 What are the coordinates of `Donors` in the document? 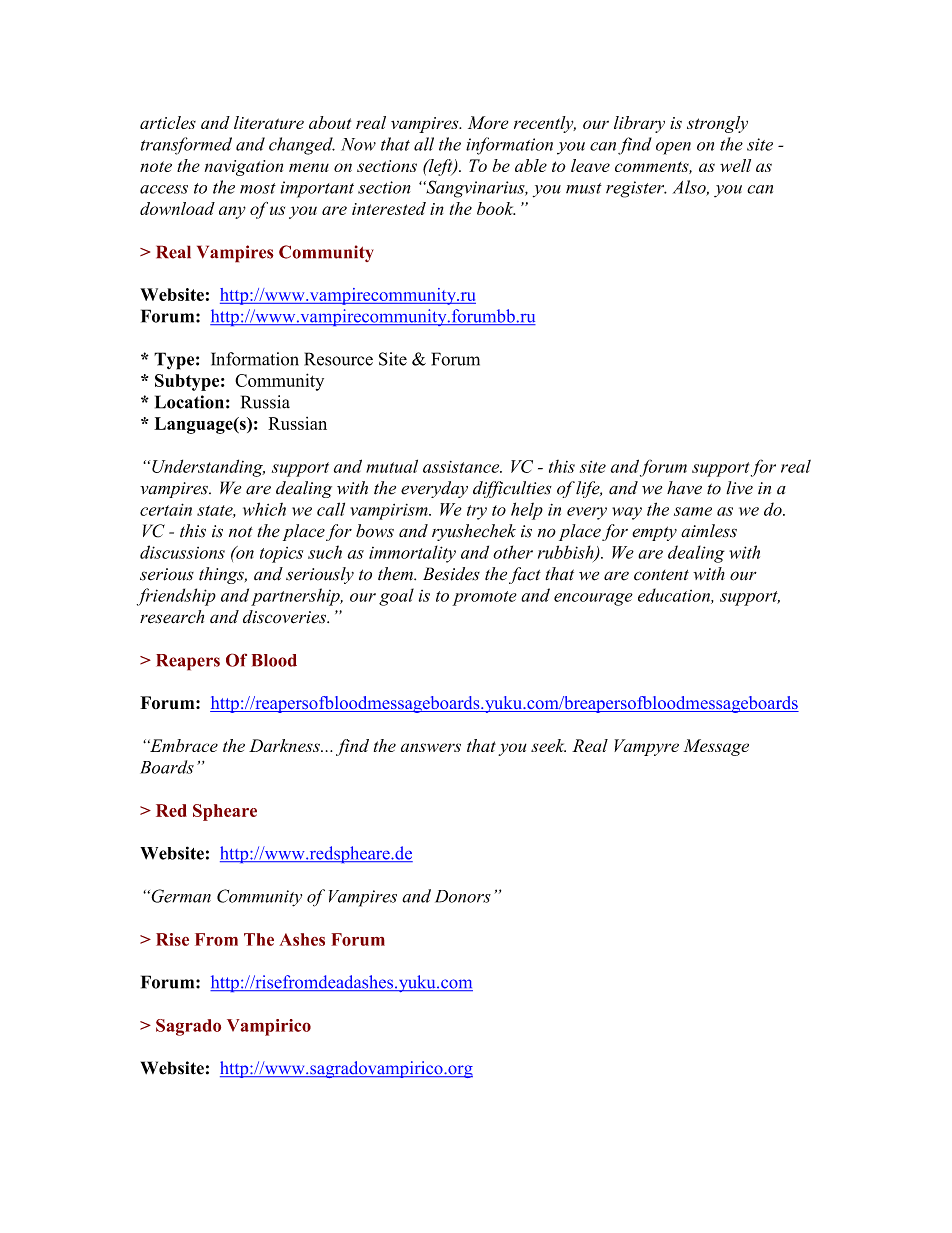 It's located at (463, 896).
